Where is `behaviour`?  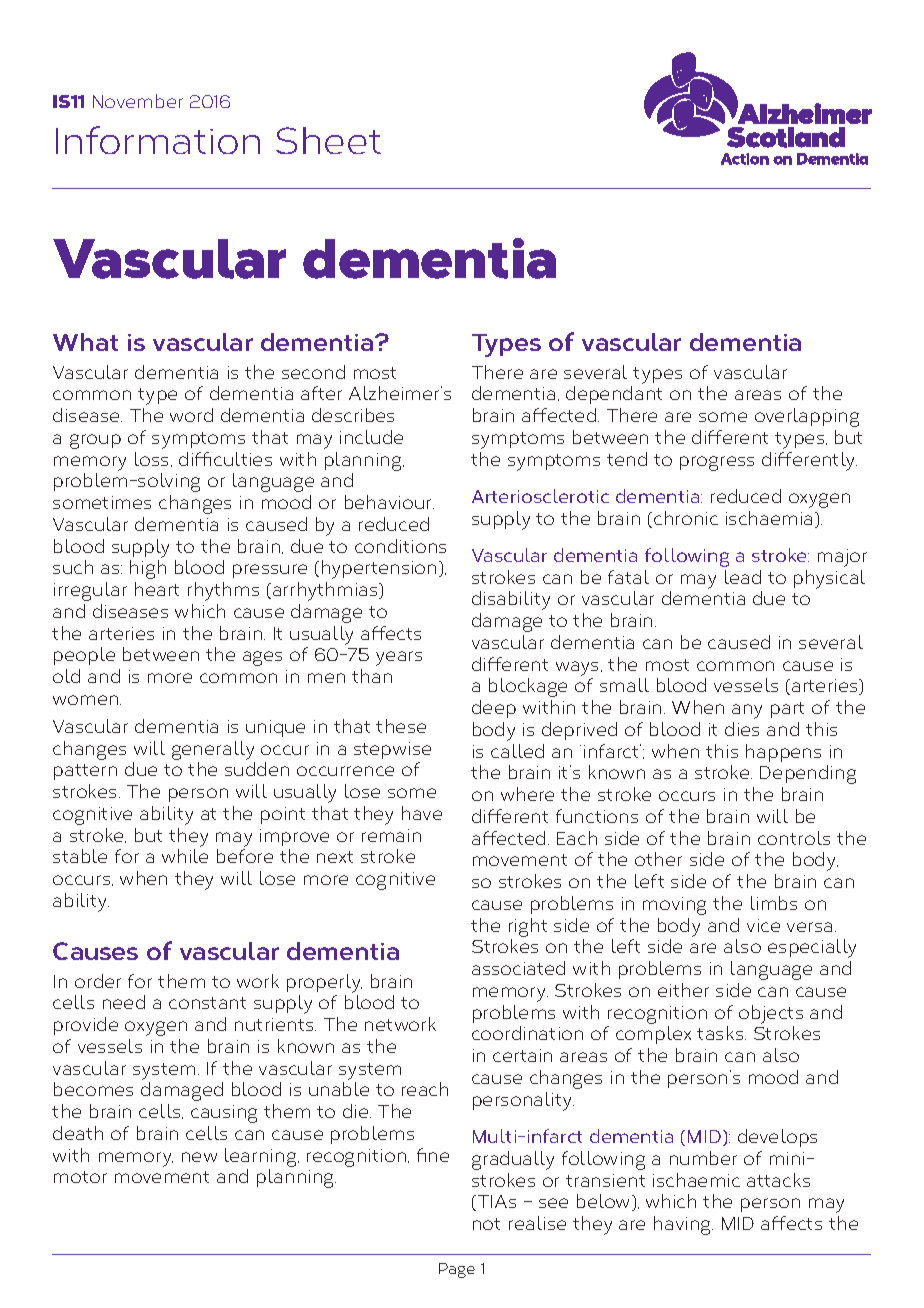
behaviour is located at coordinates (389, 502).
